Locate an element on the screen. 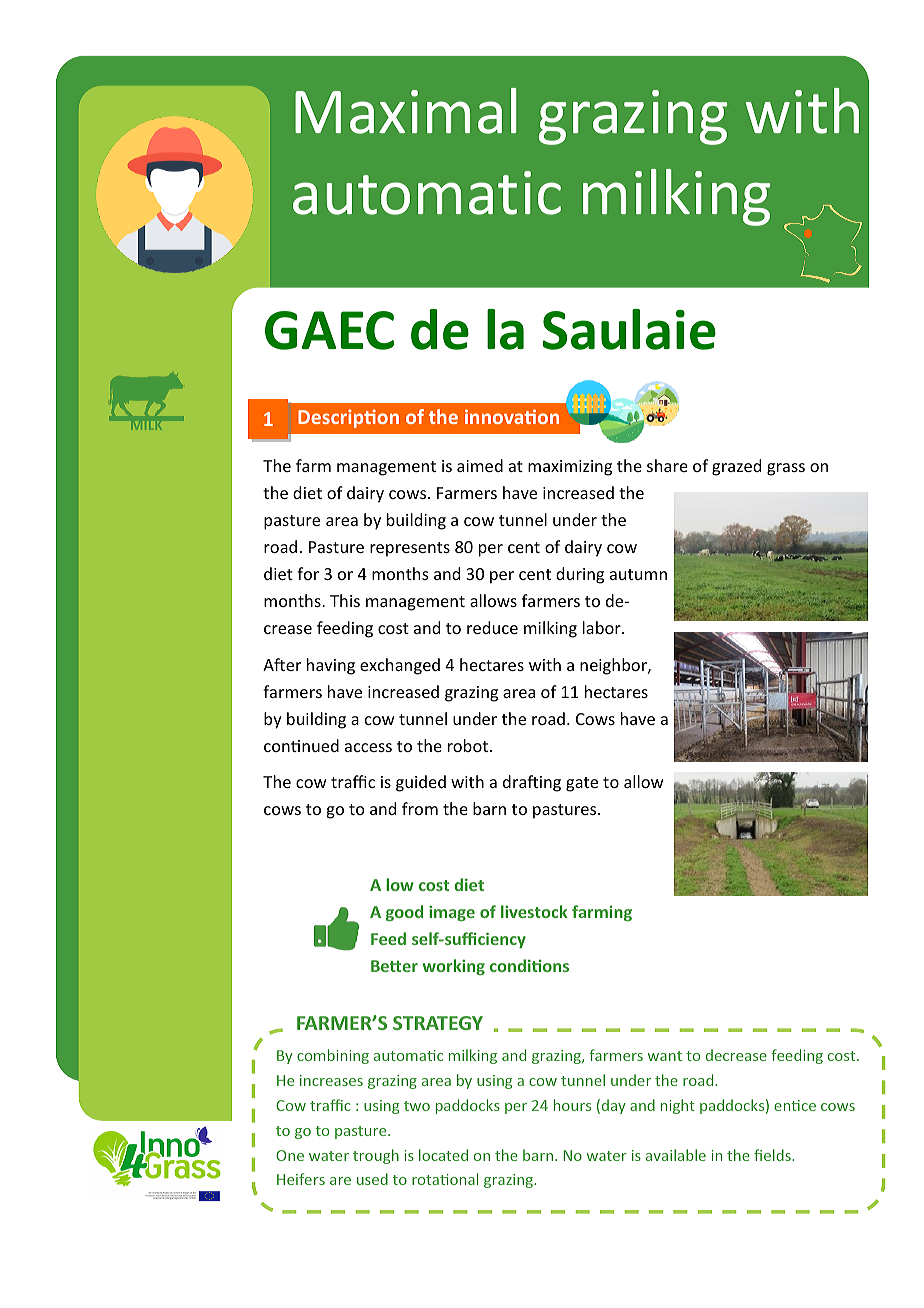 This screenshot has width=924, height=1308. Better is located at coordinates (394, 966).
